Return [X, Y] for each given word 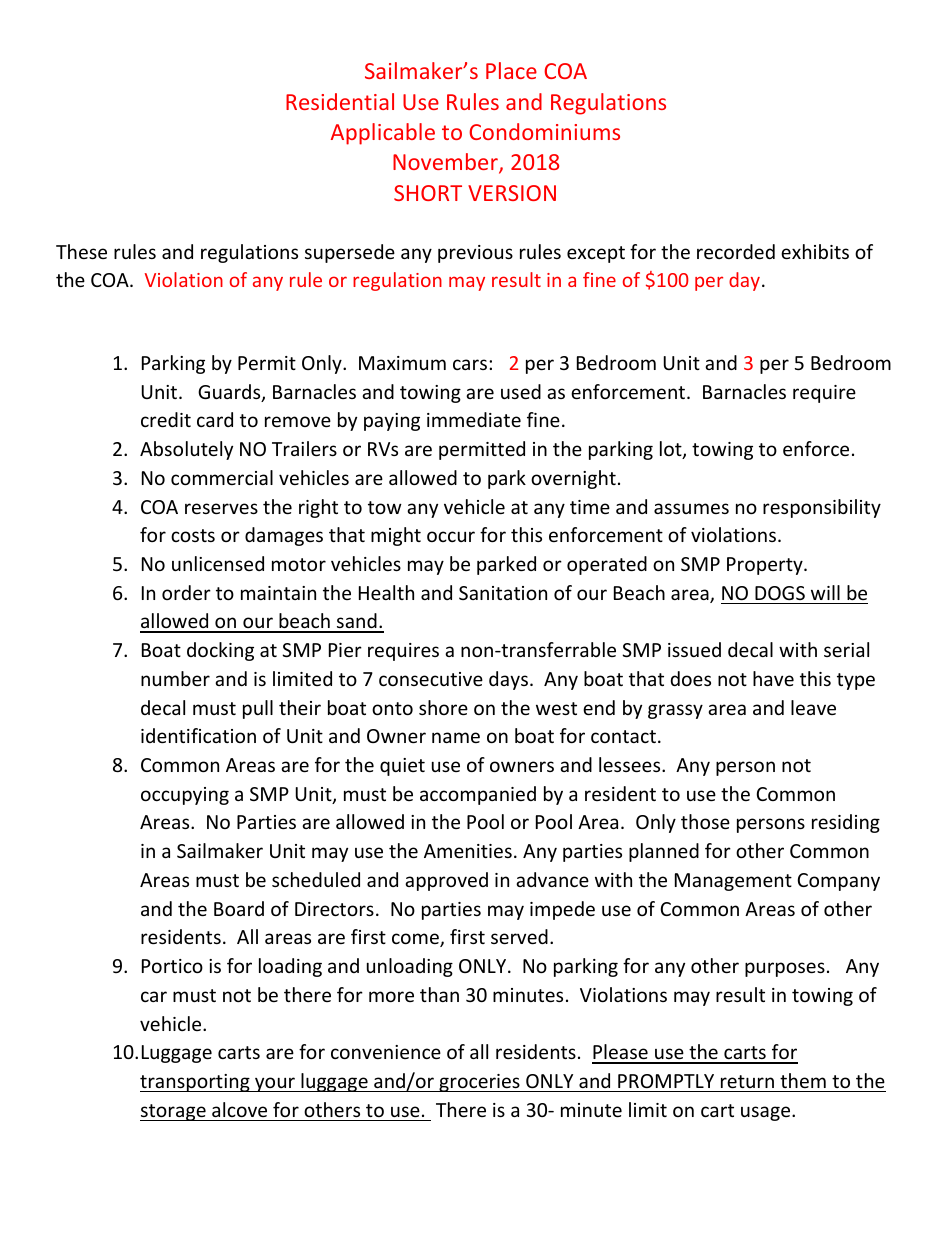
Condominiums [544, 131]
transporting [196, 1083]
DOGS [780, 593]
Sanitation [503, 593]
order [186, 592]
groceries [479, 1083]
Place [511, 70]
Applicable [383, 134]
